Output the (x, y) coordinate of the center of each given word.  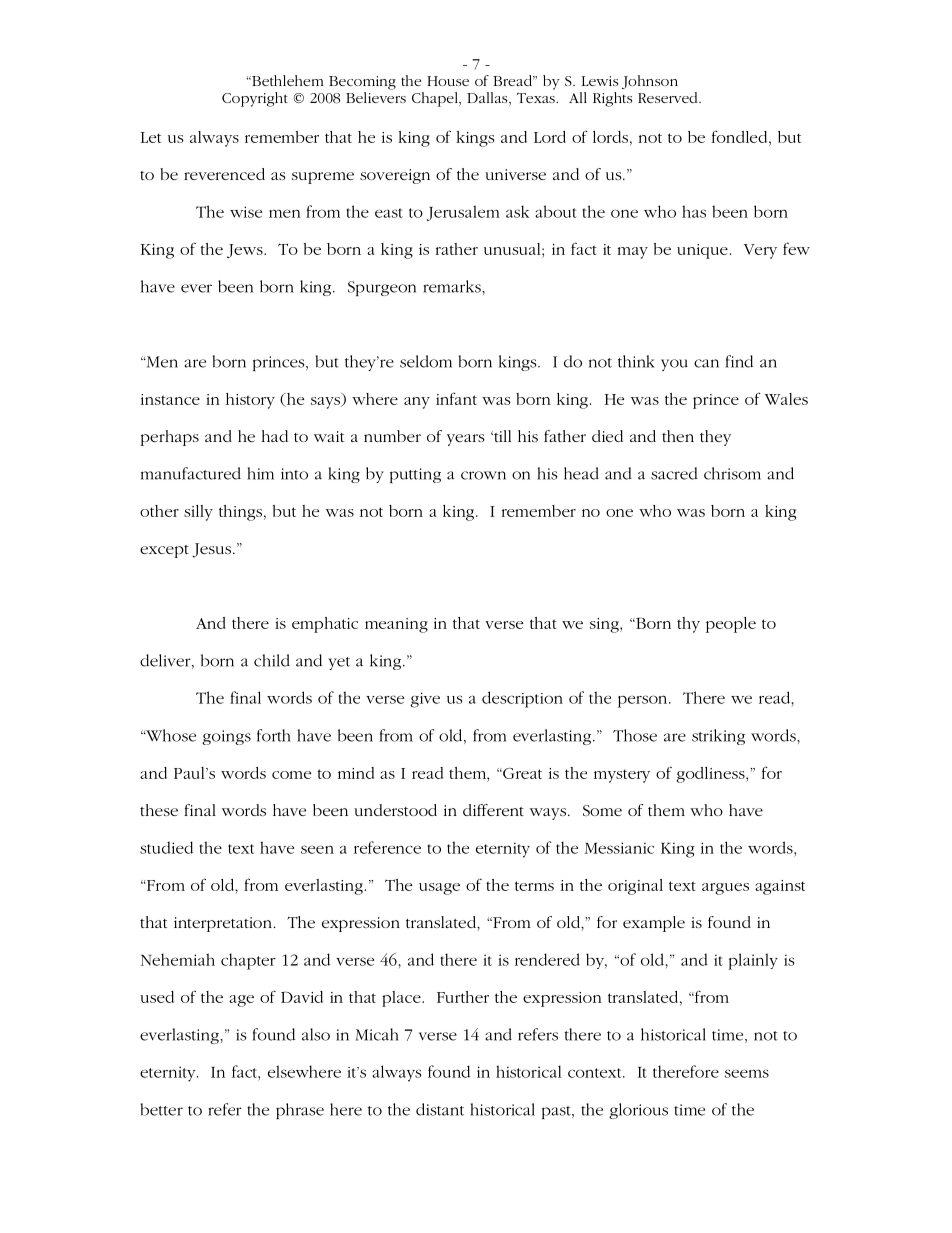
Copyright (255, 99)
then (678, 436)
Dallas (488, 99)
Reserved (669, 97)
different (493, 810)
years (466, 440)
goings (226, 737)
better (161, 1109)
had (275, 436)
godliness (711, 775)
